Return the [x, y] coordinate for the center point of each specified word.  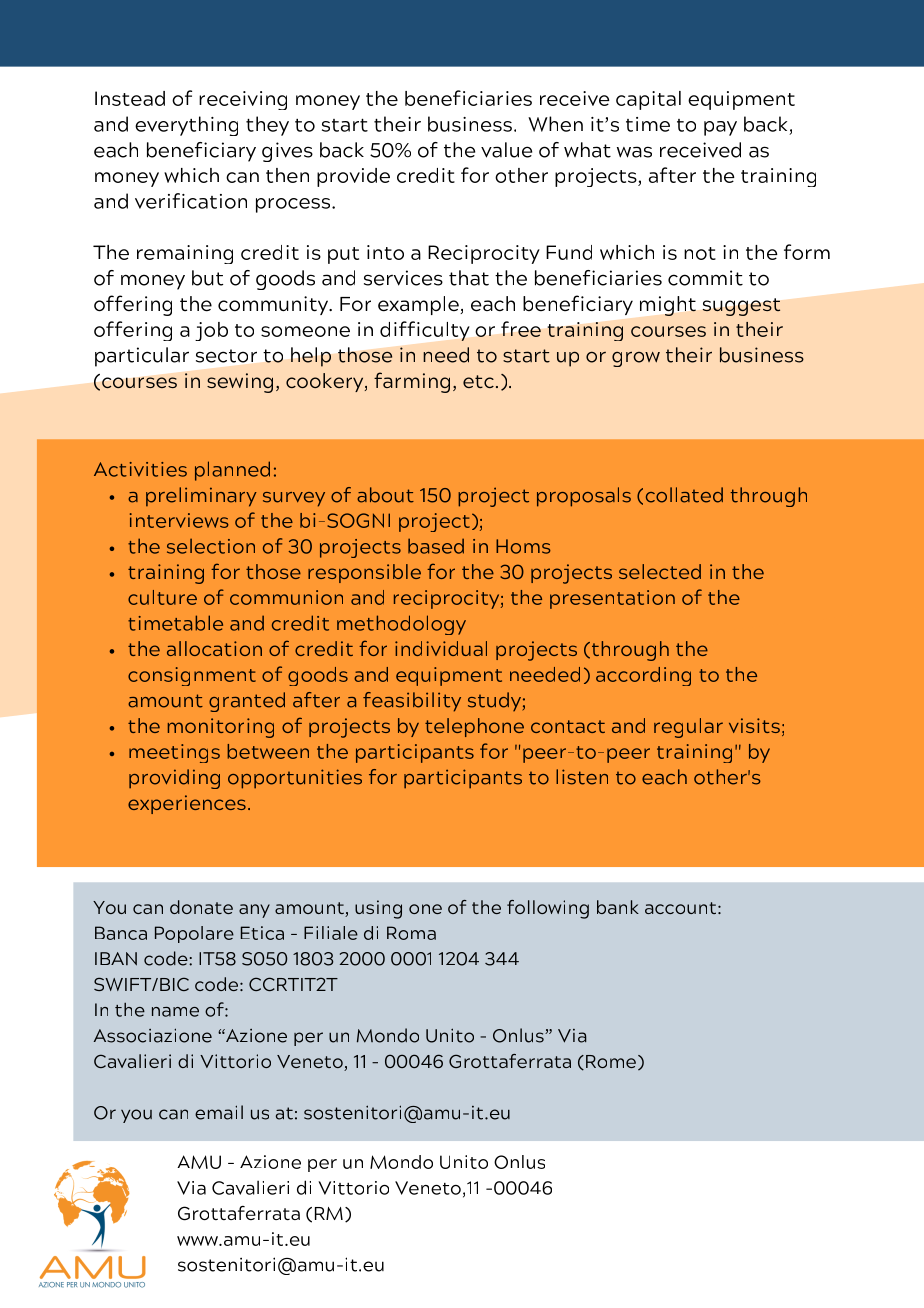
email [219, 1112]
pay [720, 128]
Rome [611, 1061]
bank [618, 907]
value [506, 150]
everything [186, 126]
